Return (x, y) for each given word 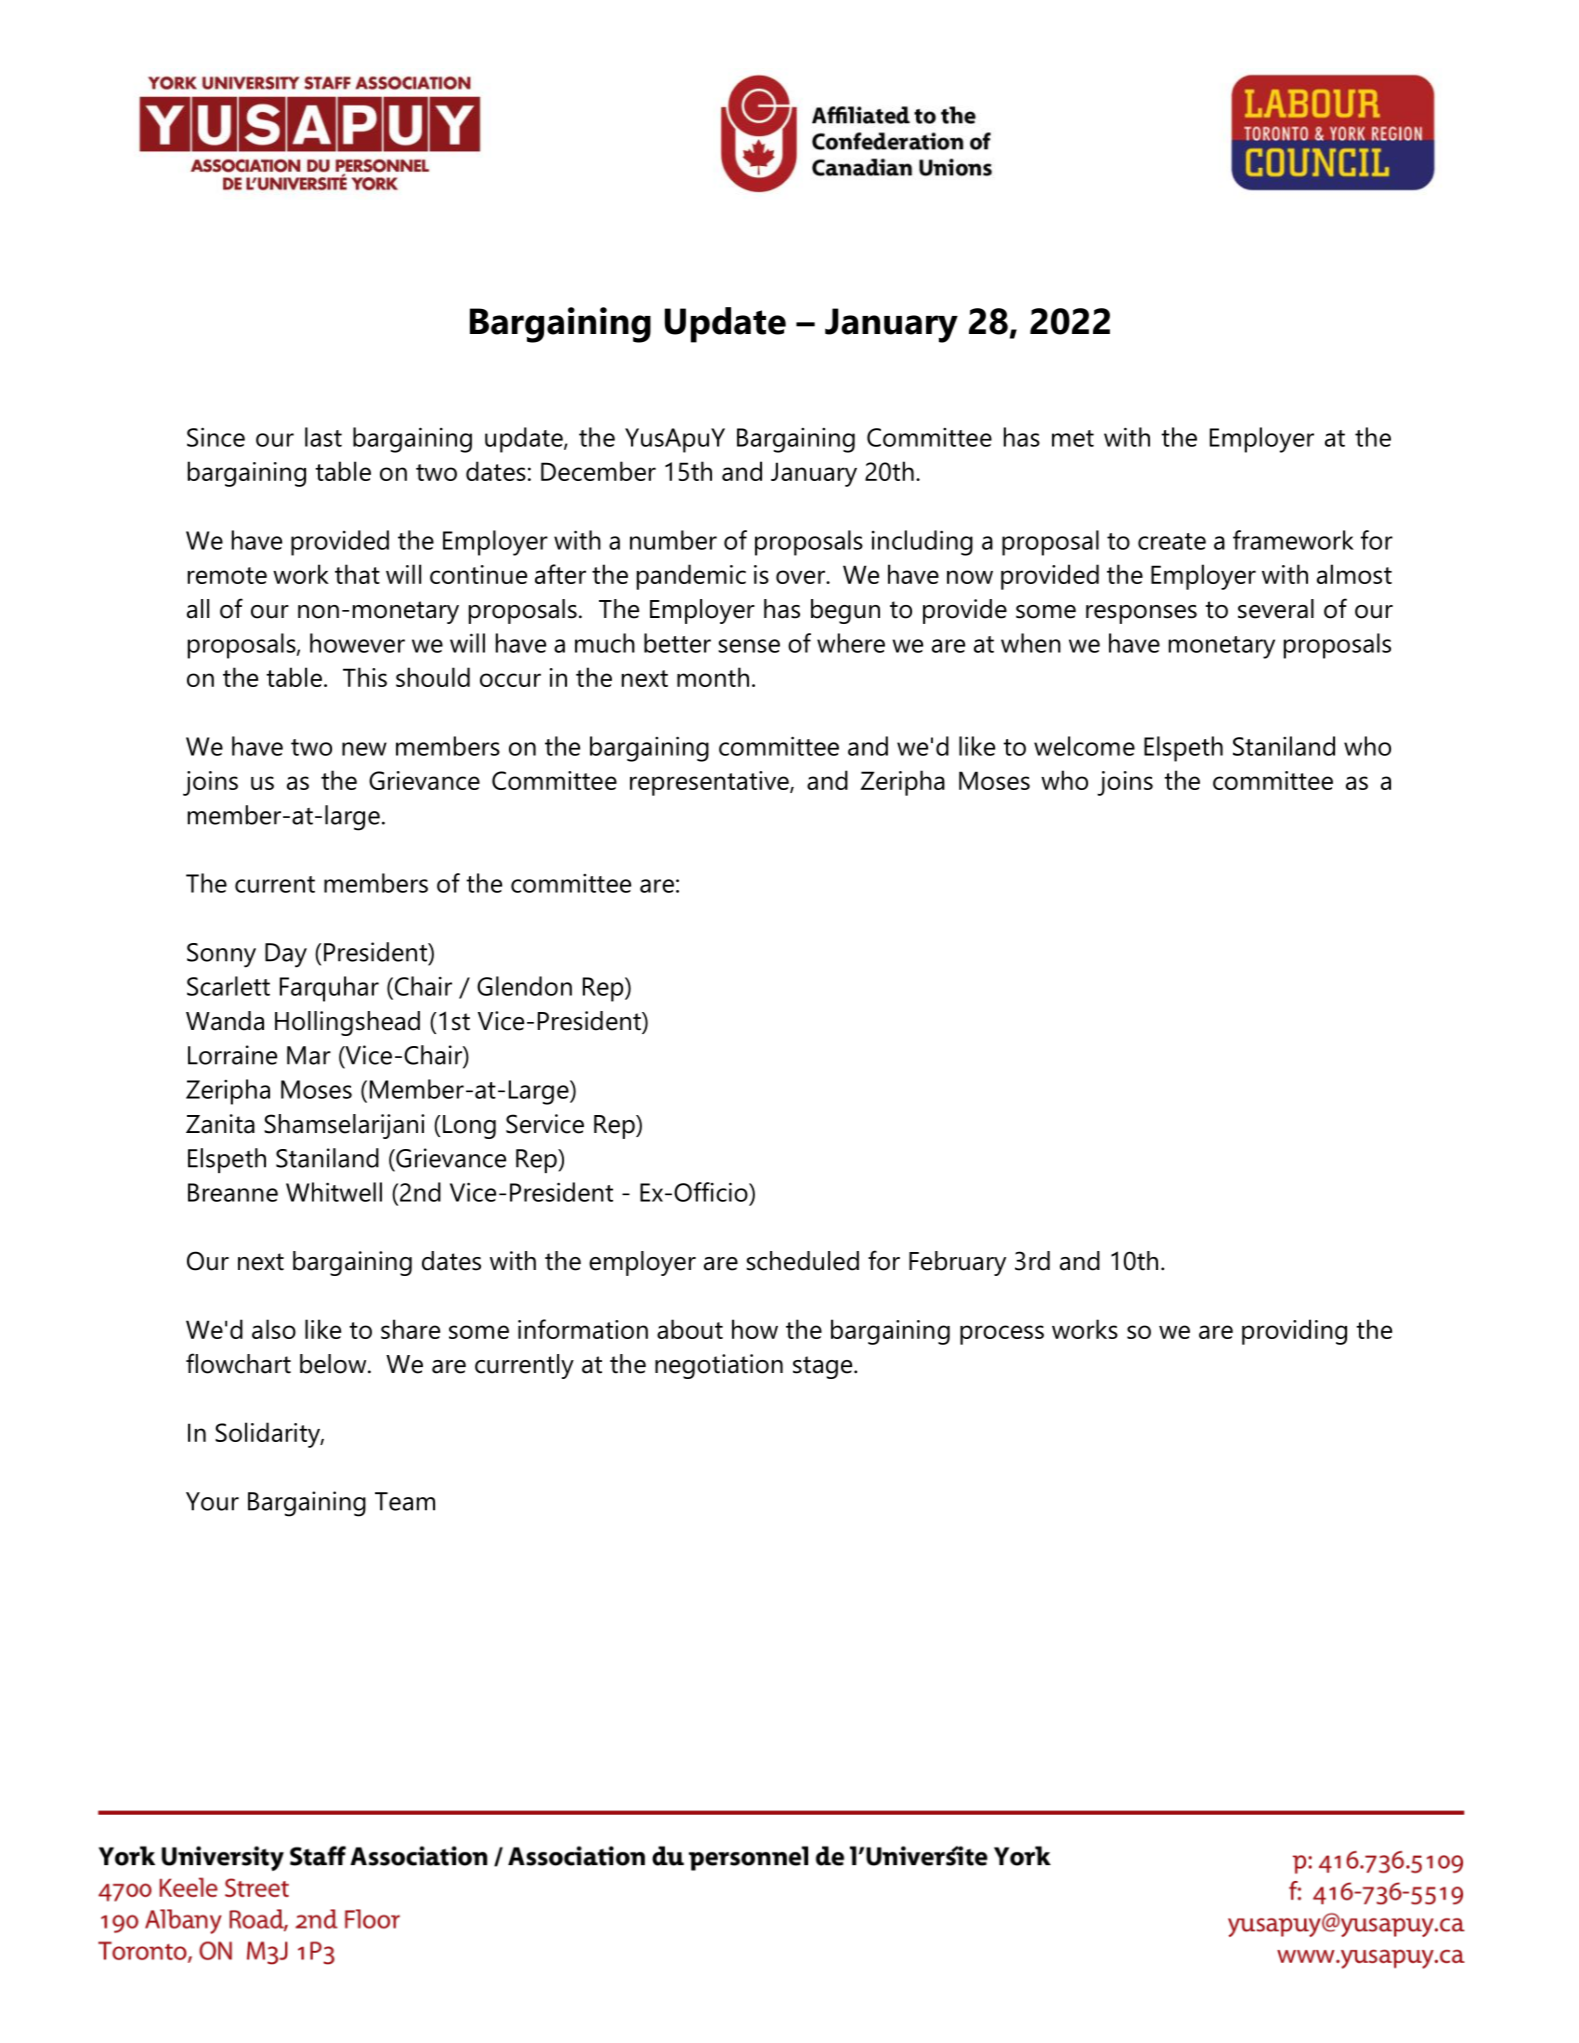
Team (405, 1501)
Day (286, 955)
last (323, 437)
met (1073, 438)
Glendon (524, 986)
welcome (1084, 746)
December (598, 471)
